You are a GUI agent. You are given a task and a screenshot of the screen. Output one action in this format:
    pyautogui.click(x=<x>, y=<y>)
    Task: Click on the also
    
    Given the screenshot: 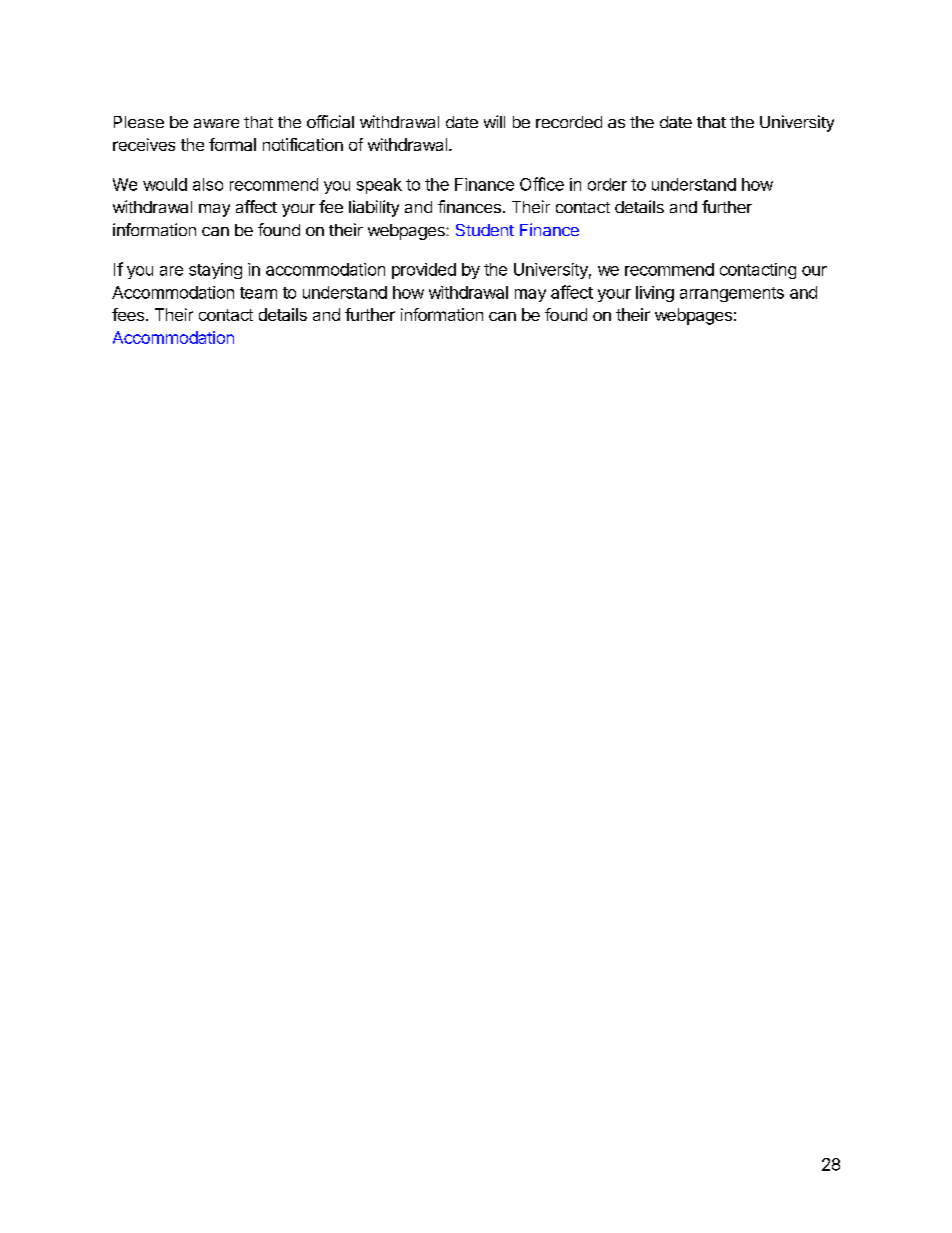 What is the action you would take?
    pyautogui.click(x=208, y=184)
